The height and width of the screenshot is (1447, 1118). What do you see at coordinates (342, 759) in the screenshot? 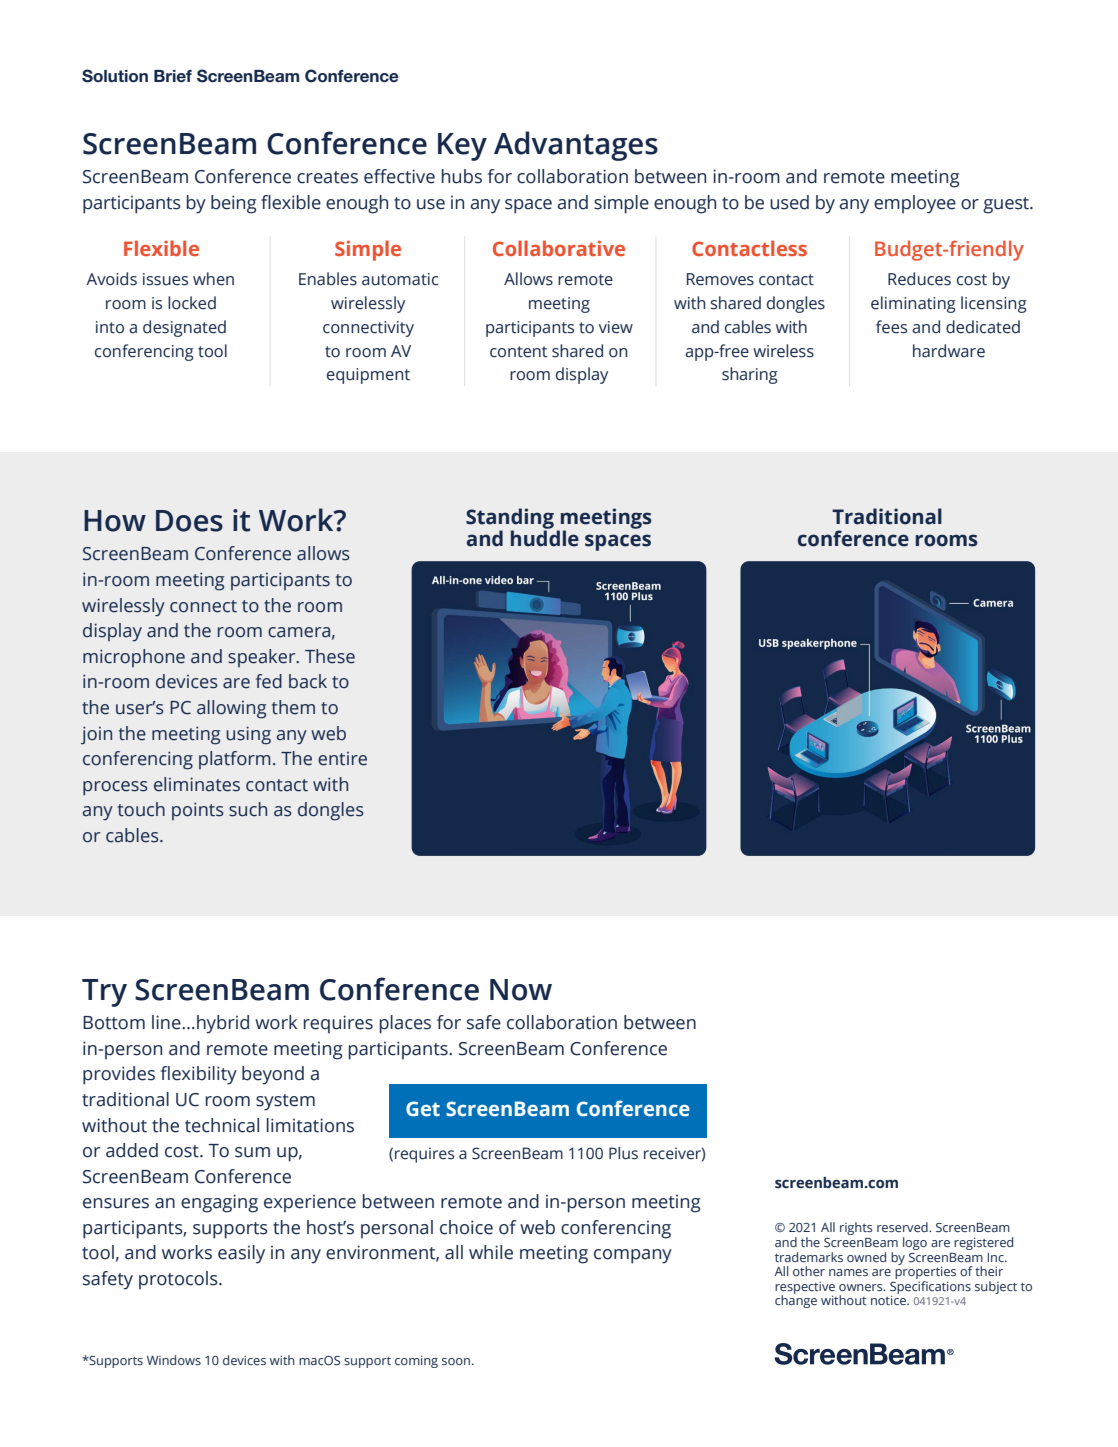
I see `entire` at bounding box center [342, 759].
